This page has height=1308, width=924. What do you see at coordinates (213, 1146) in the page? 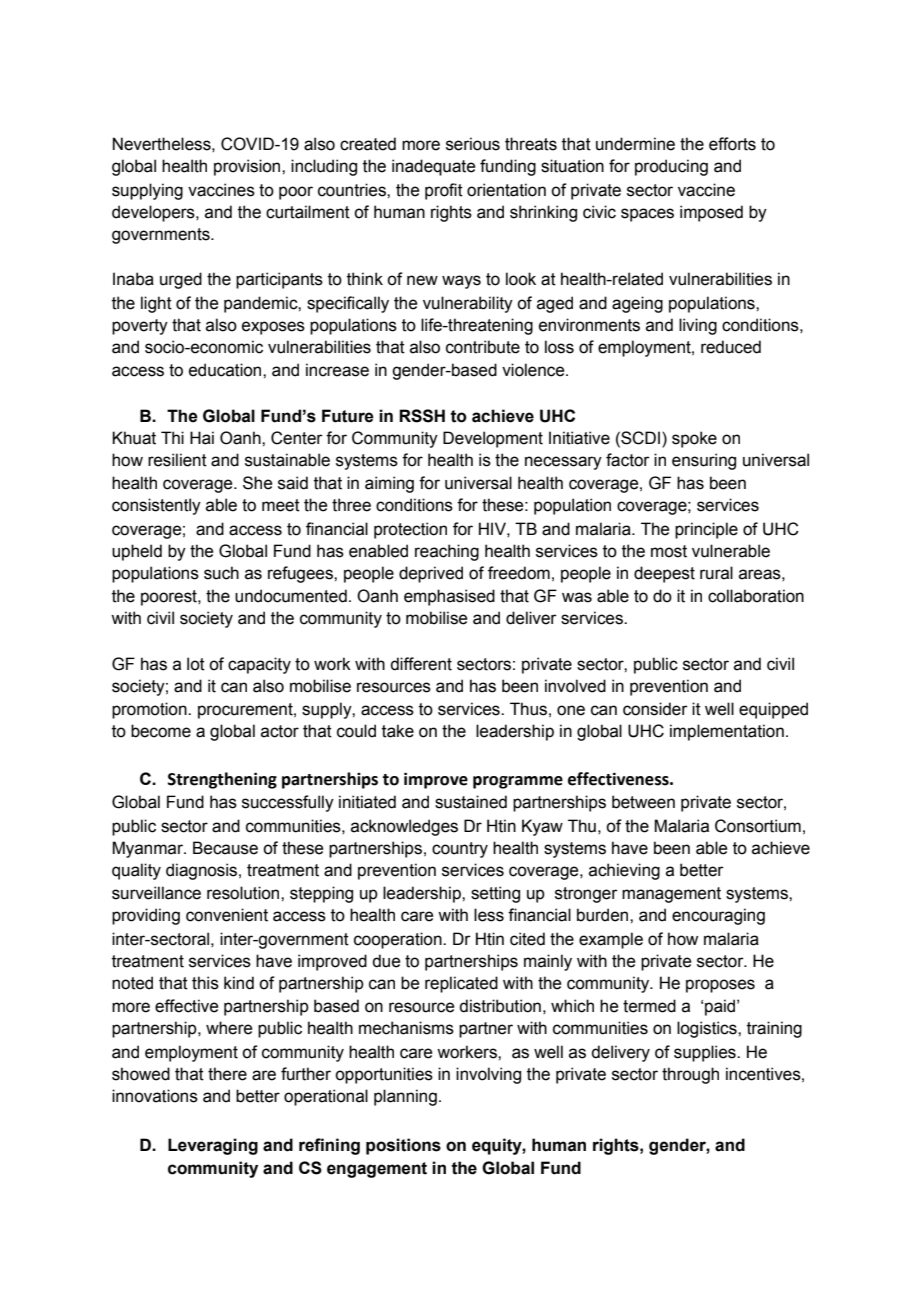
I see `Leveraging` at bounding box center [213, 1146].
